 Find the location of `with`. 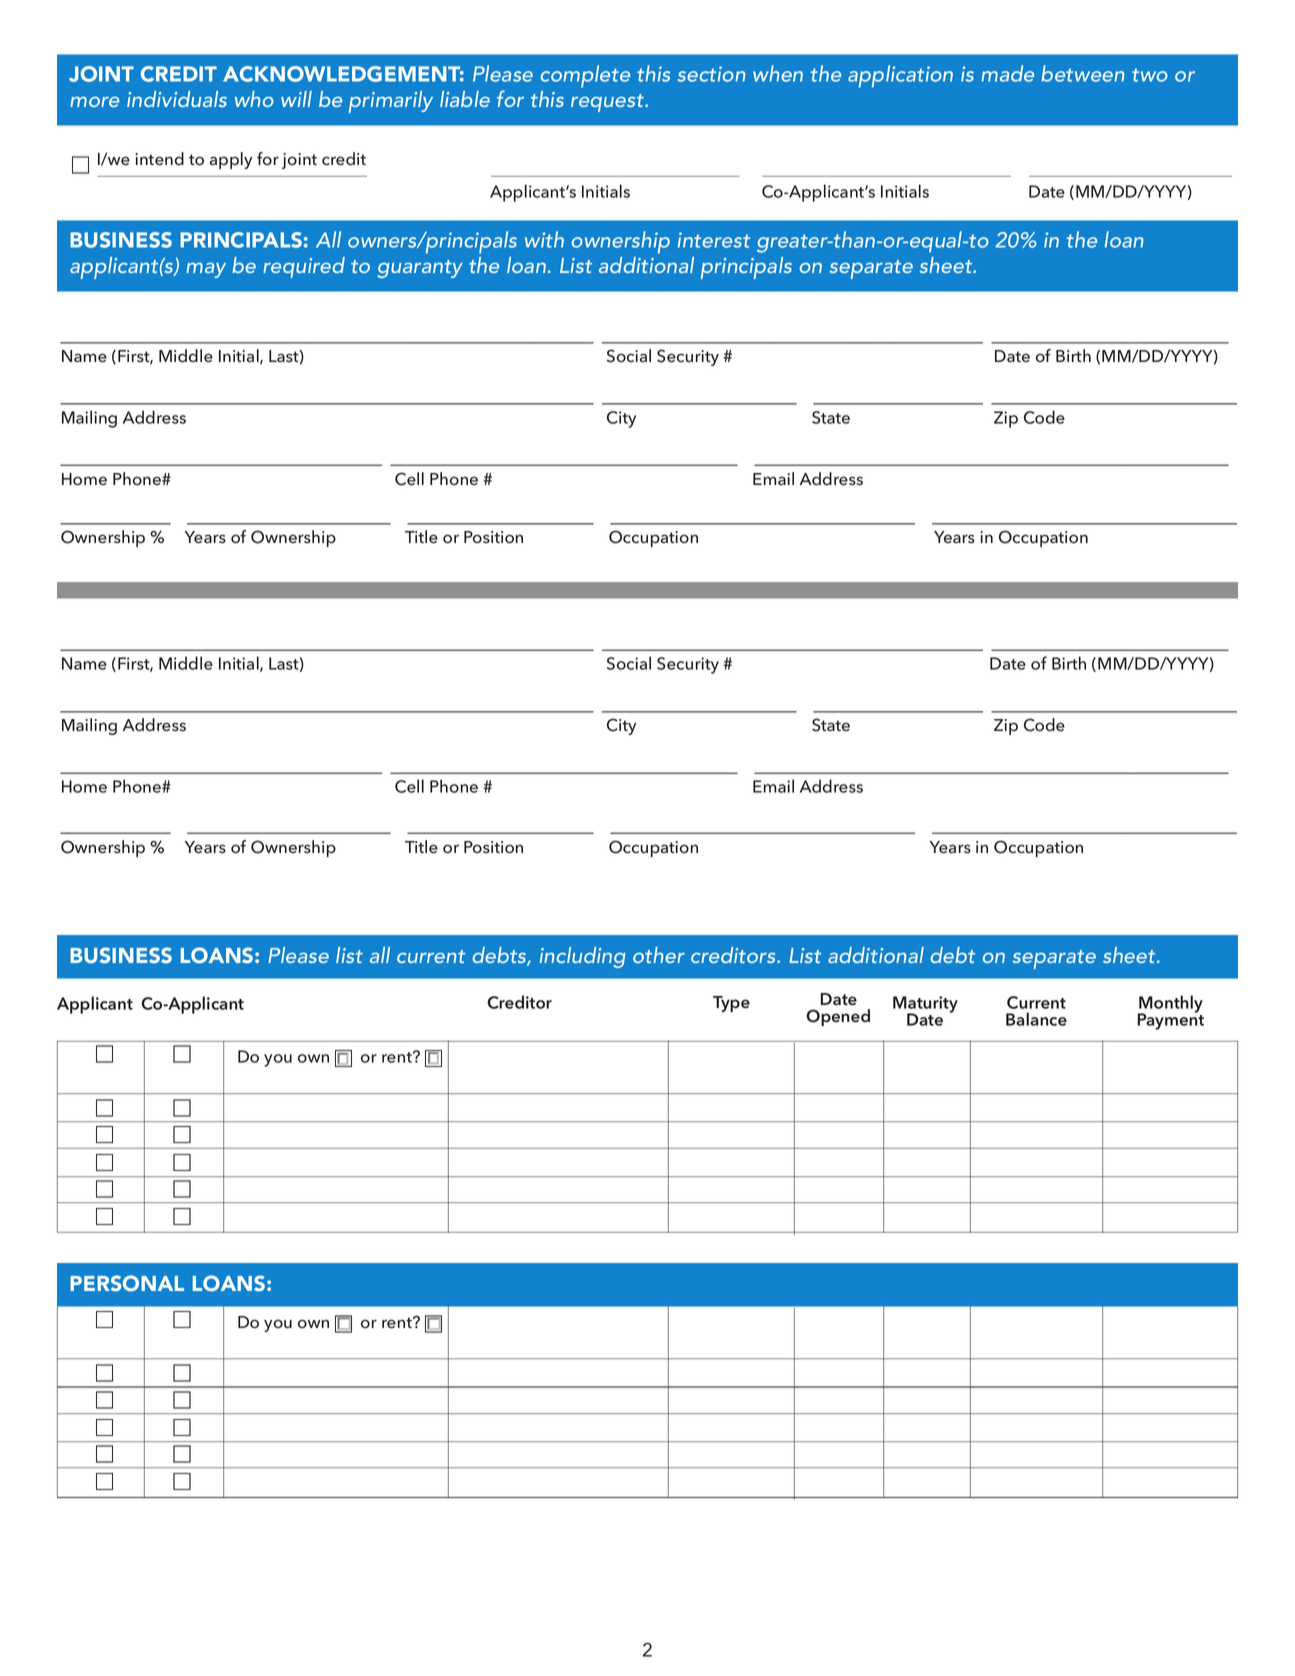

with is located at coordinates (544, 239).
